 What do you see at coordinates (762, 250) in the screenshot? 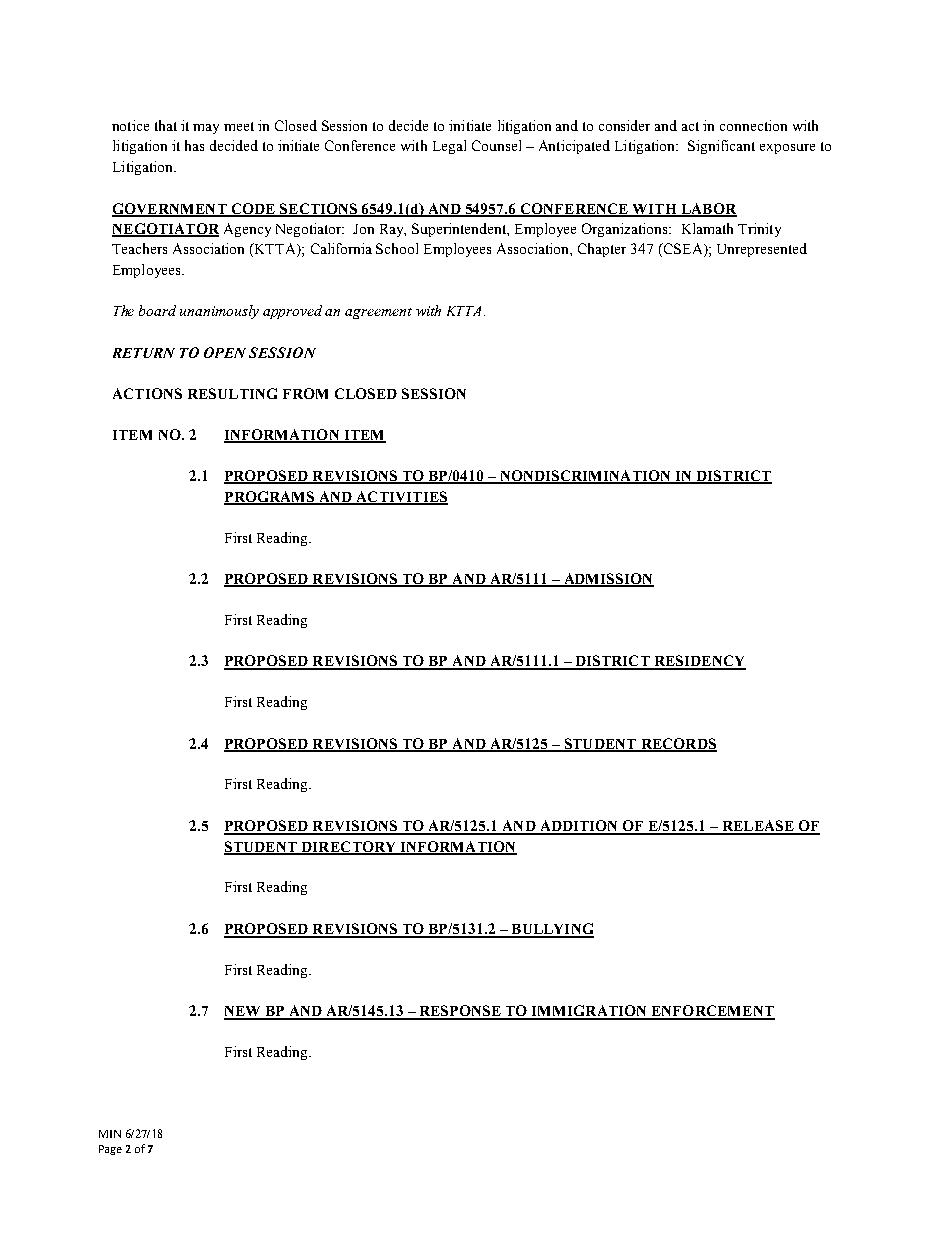
I see `Unrepresented` at bounding box center [762, 250].
